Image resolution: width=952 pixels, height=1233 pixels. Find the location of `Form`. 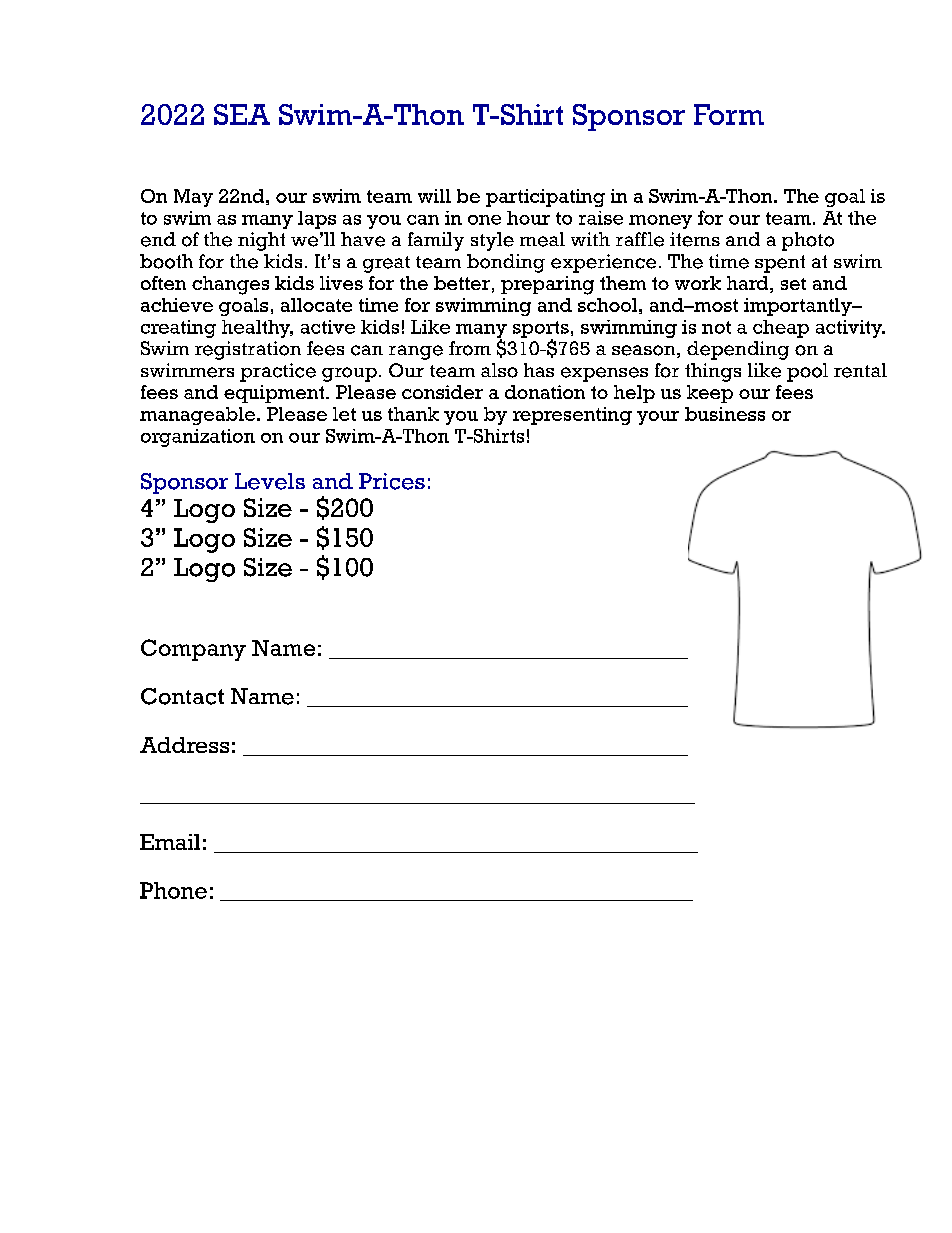

Form is located at coordinates (729, 114).
